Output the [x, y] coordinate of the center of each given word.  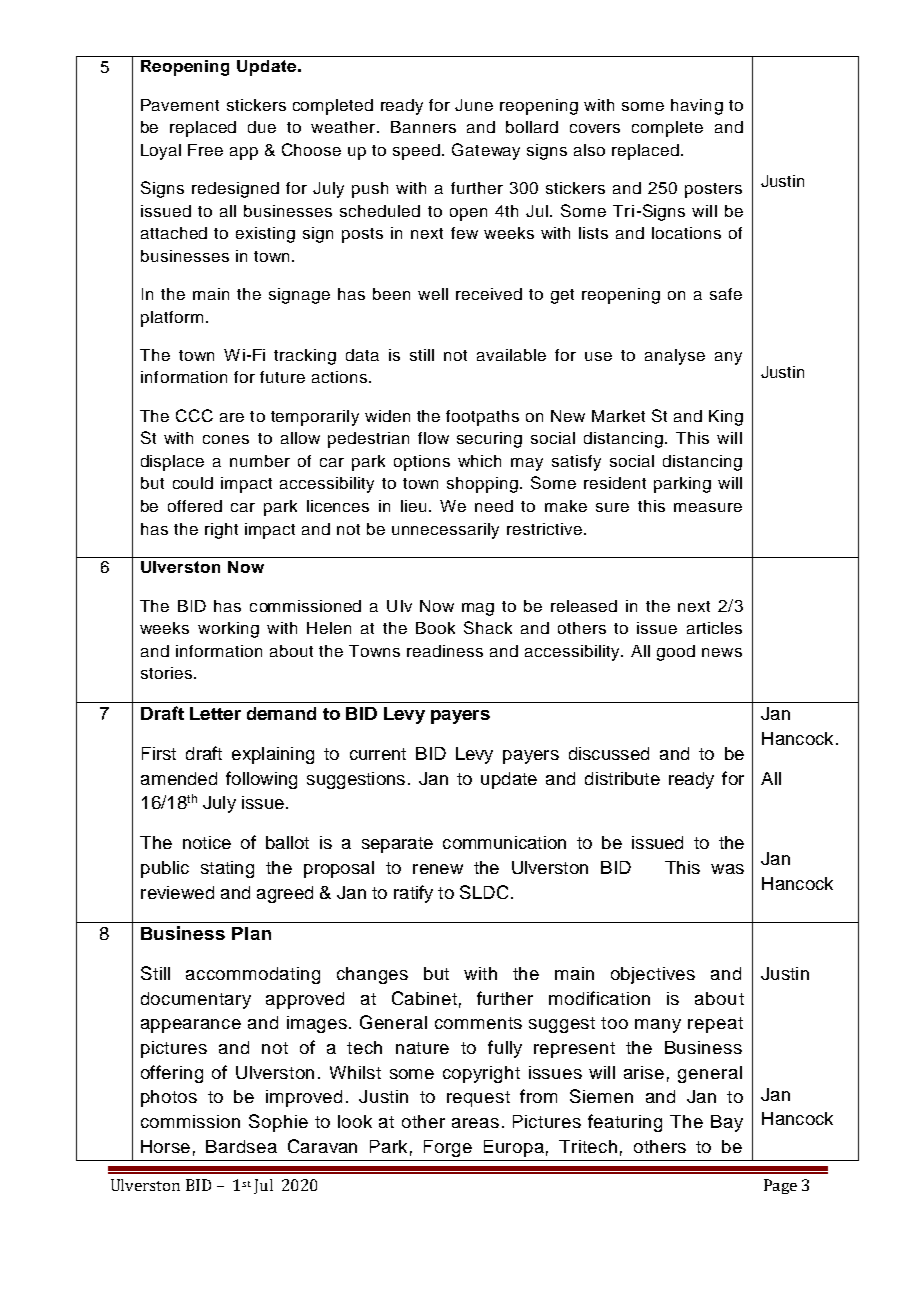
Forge [448, 1148]
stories [168, 673]
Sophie [278, 1123]
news [722, 652]
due [262, 127]
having [697, 107]
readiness [445, 651]
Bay [727, 1123]
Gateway [486, 151]
